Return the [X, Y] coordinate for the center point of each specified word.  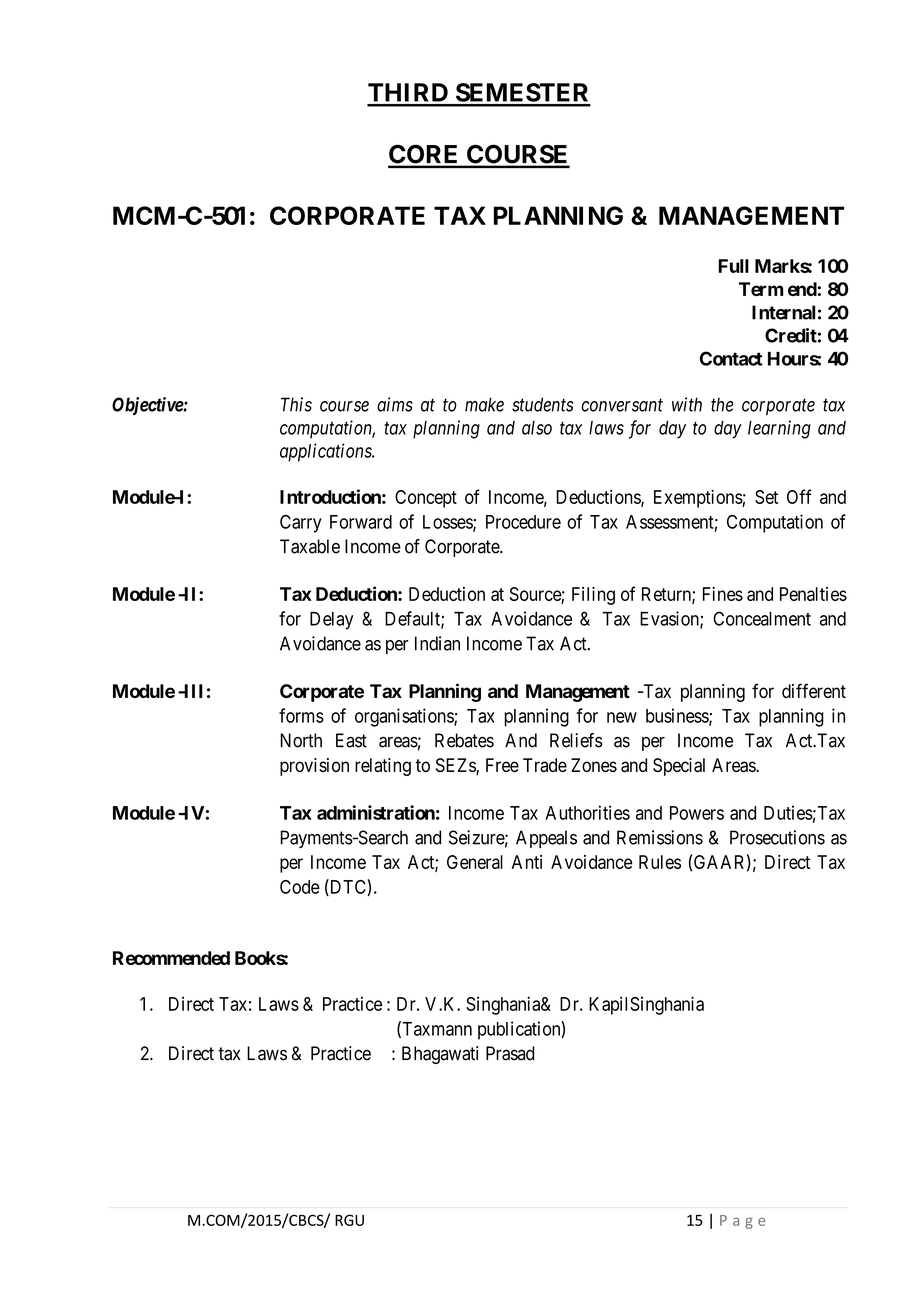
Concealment [762, 618]
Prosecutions [777, 837]
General [475, 862]
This [296, 404]
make [484, 404]
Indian [437, 643]
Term [761, 289]
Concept [426, 499]
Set [766, 497]
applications [327, 452]
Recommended [171, 958]
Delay [331, 621]
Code [300, 887]
